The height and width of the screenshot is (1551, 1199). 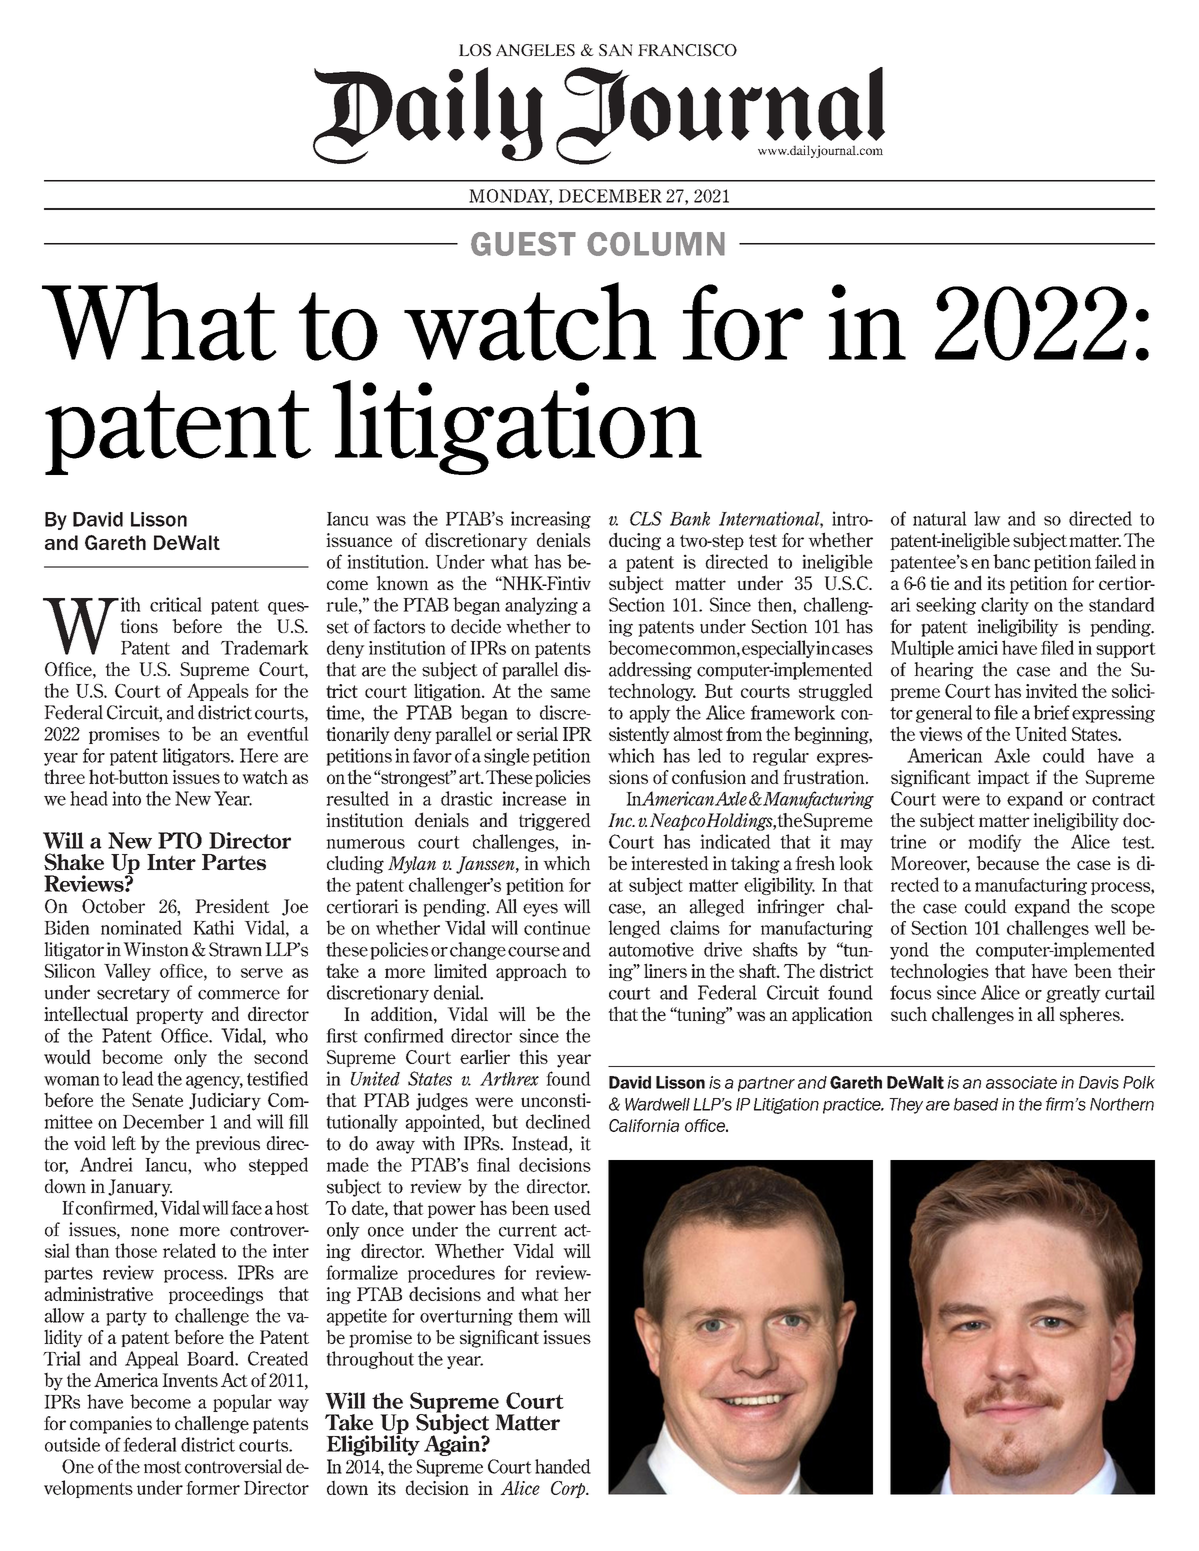 I want to click on same, so click(x=570, y=693).
